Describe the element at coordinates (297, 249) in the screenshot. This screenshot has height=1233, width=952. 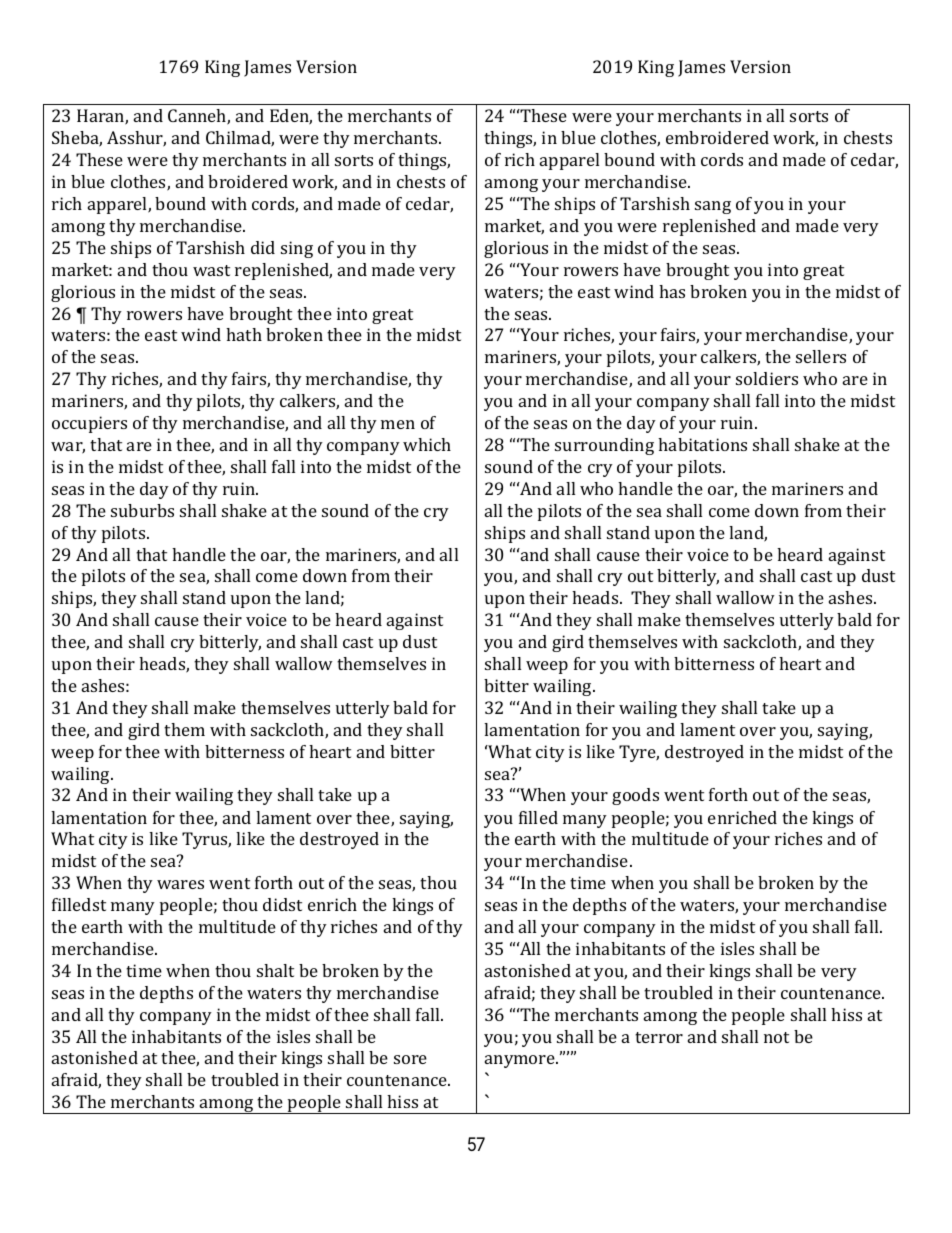
I see `sing` at that location.
